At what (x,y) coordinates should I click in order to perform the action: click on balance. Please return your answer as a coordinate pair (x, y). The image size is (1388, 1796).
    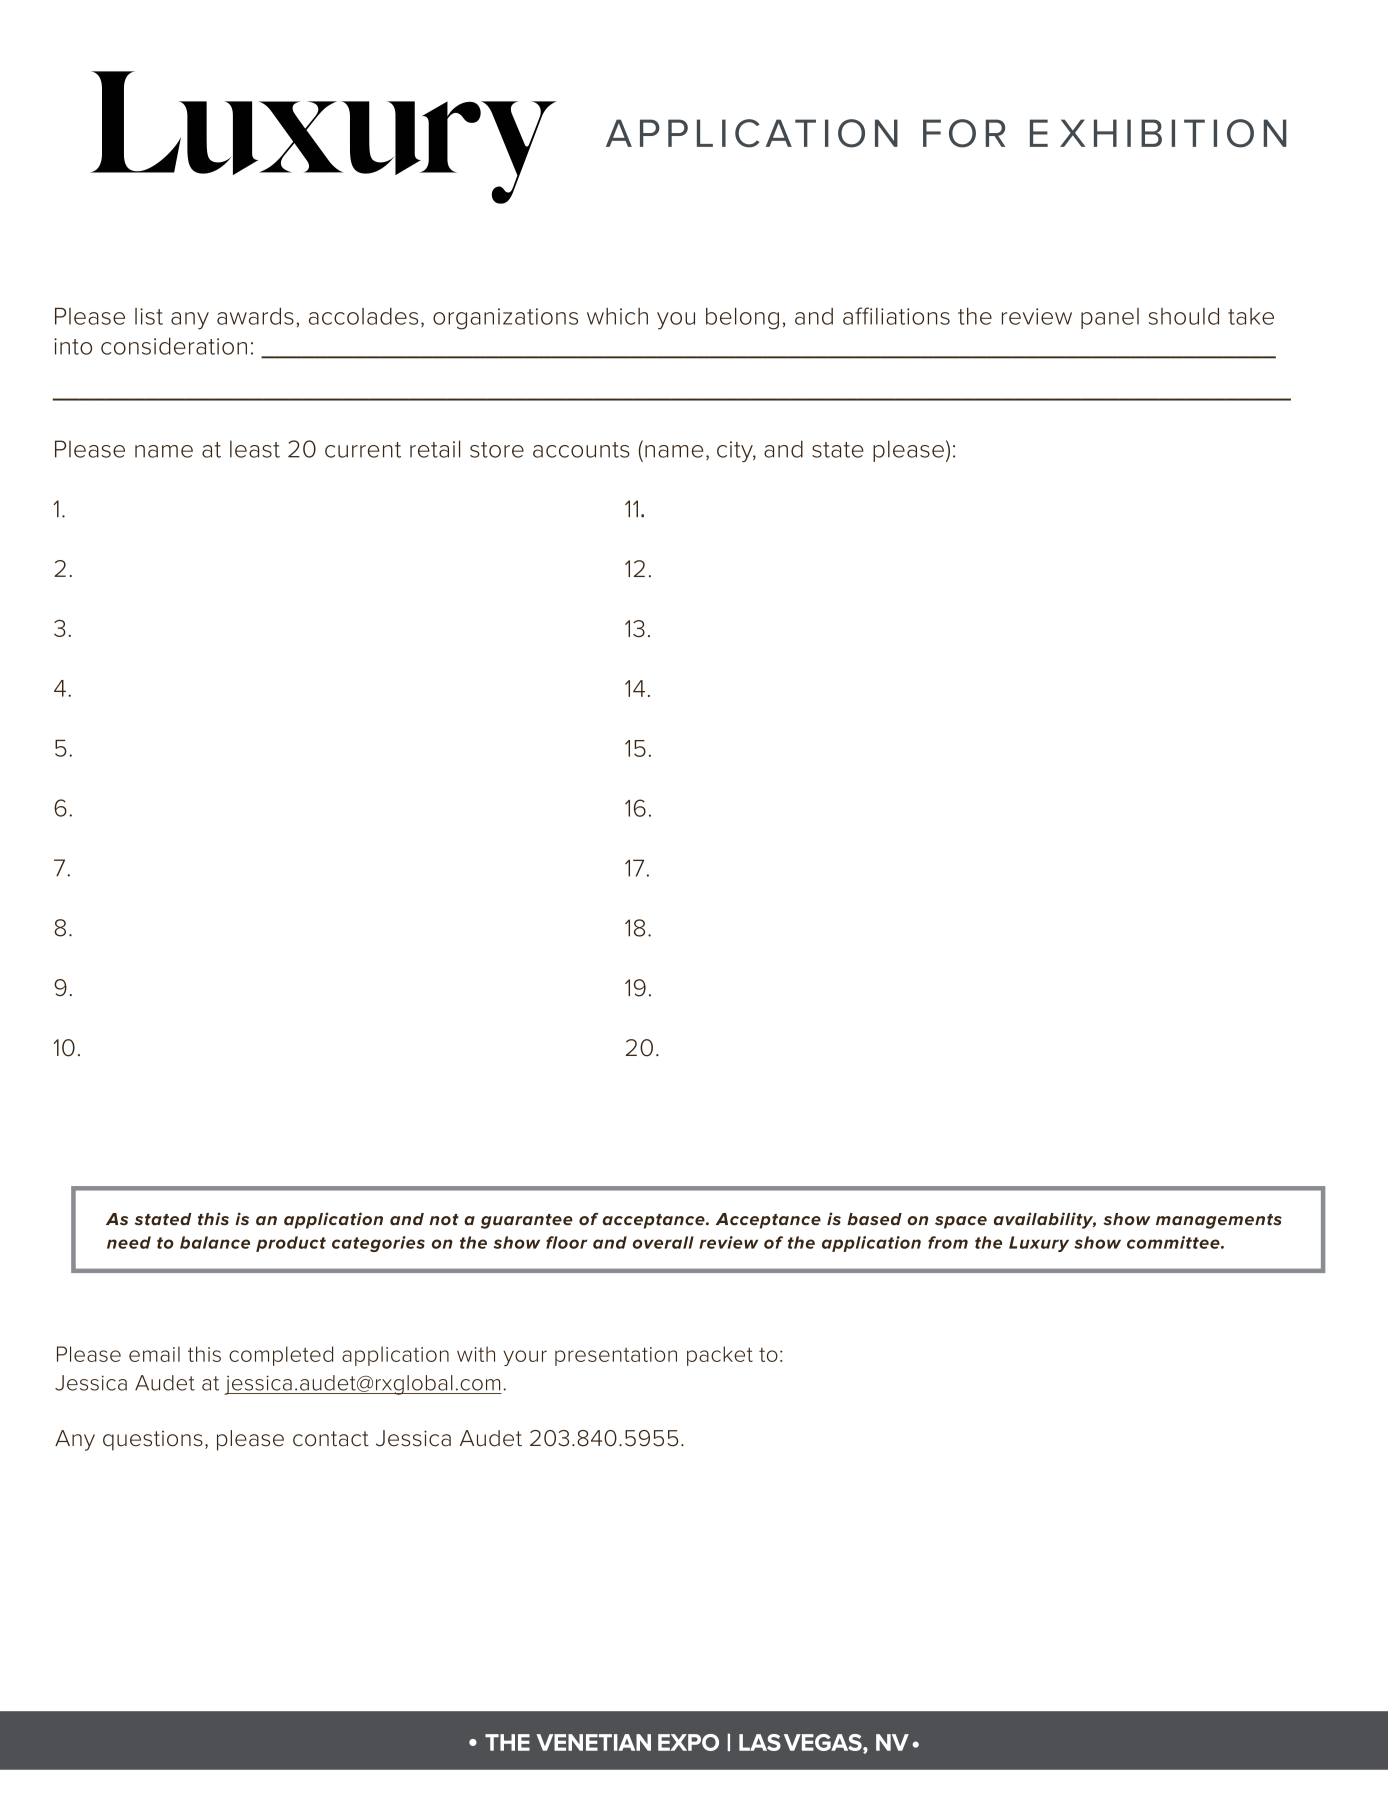
    Looking at the image, I should click on (215, 1242).
